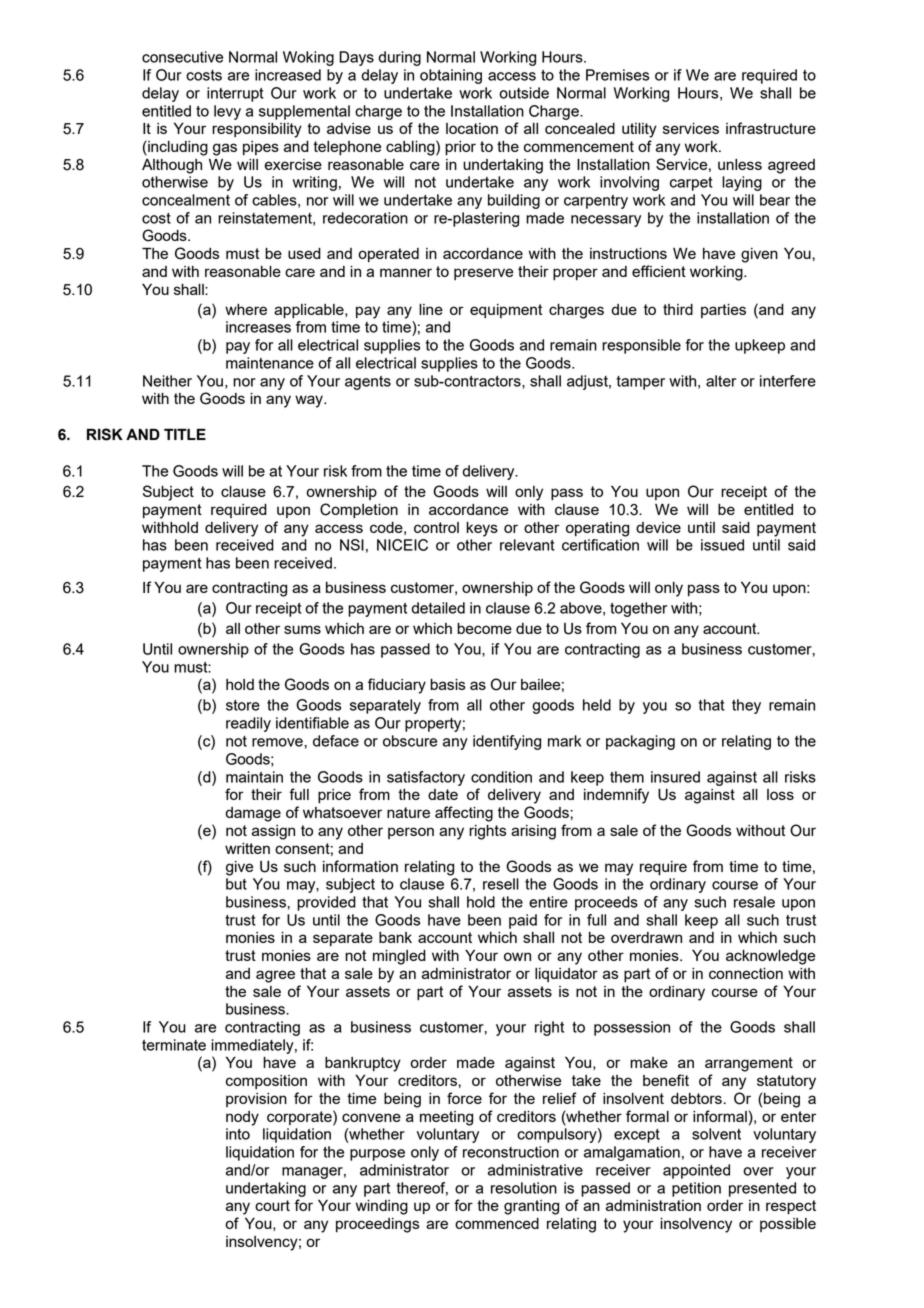 The width and height of the document is (924, 1308). Describe the element at coordinates (451, 76) in the document. I see `obtaining` at that location.
